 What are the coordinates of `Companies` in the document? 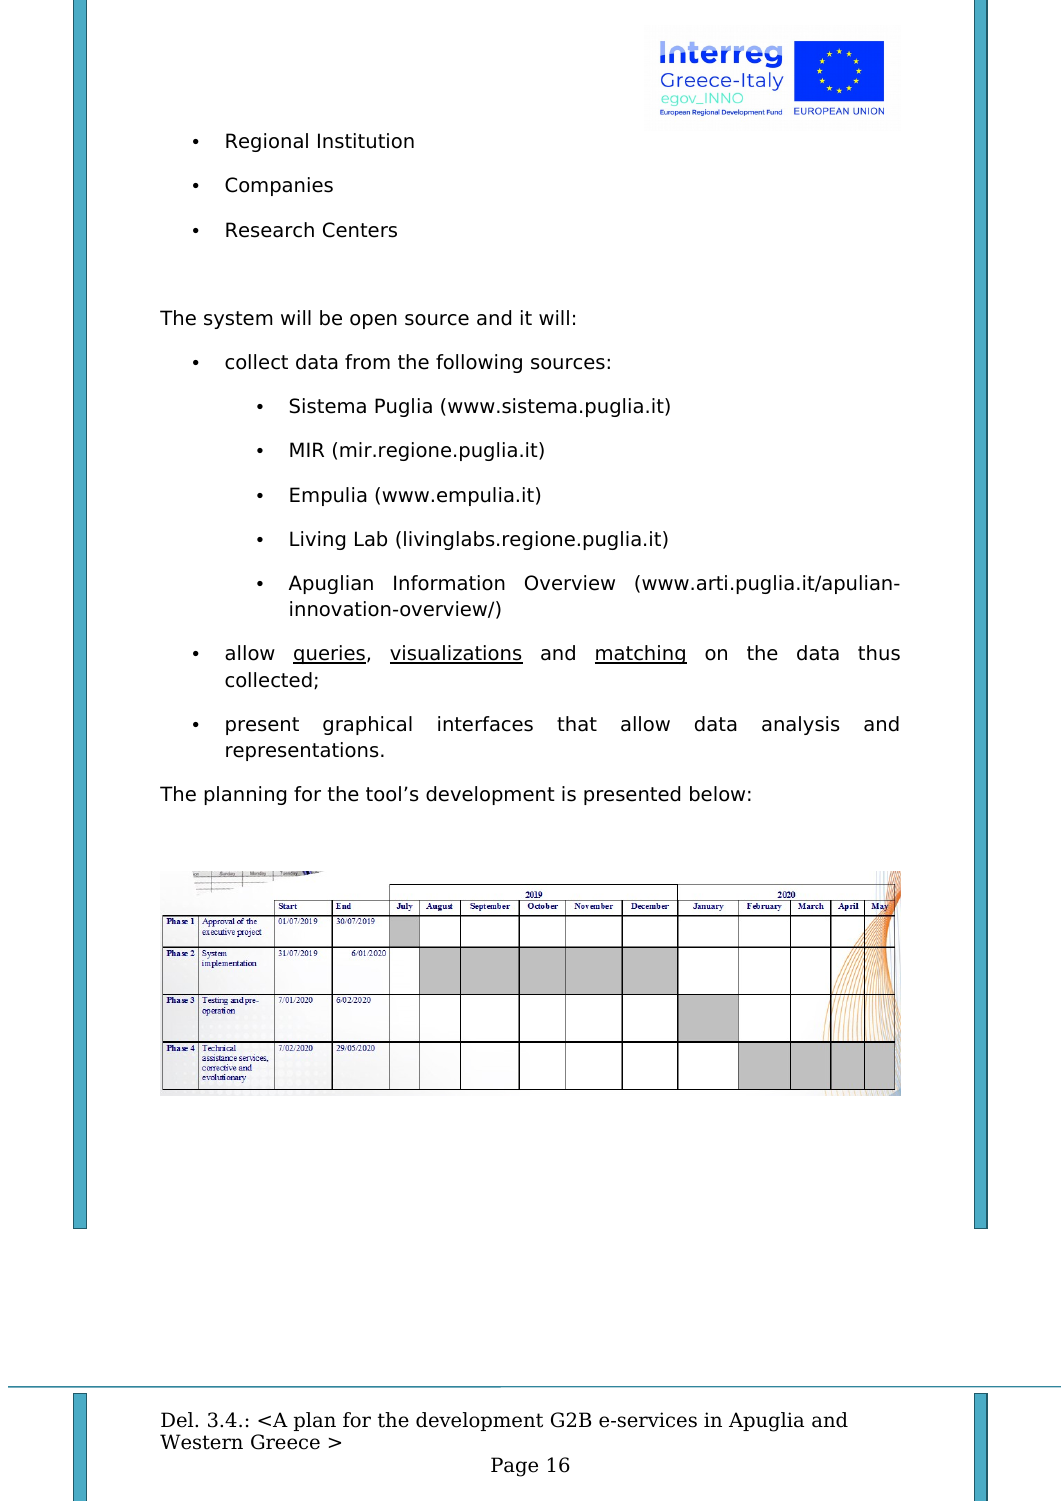 It's located at (279, 186).
